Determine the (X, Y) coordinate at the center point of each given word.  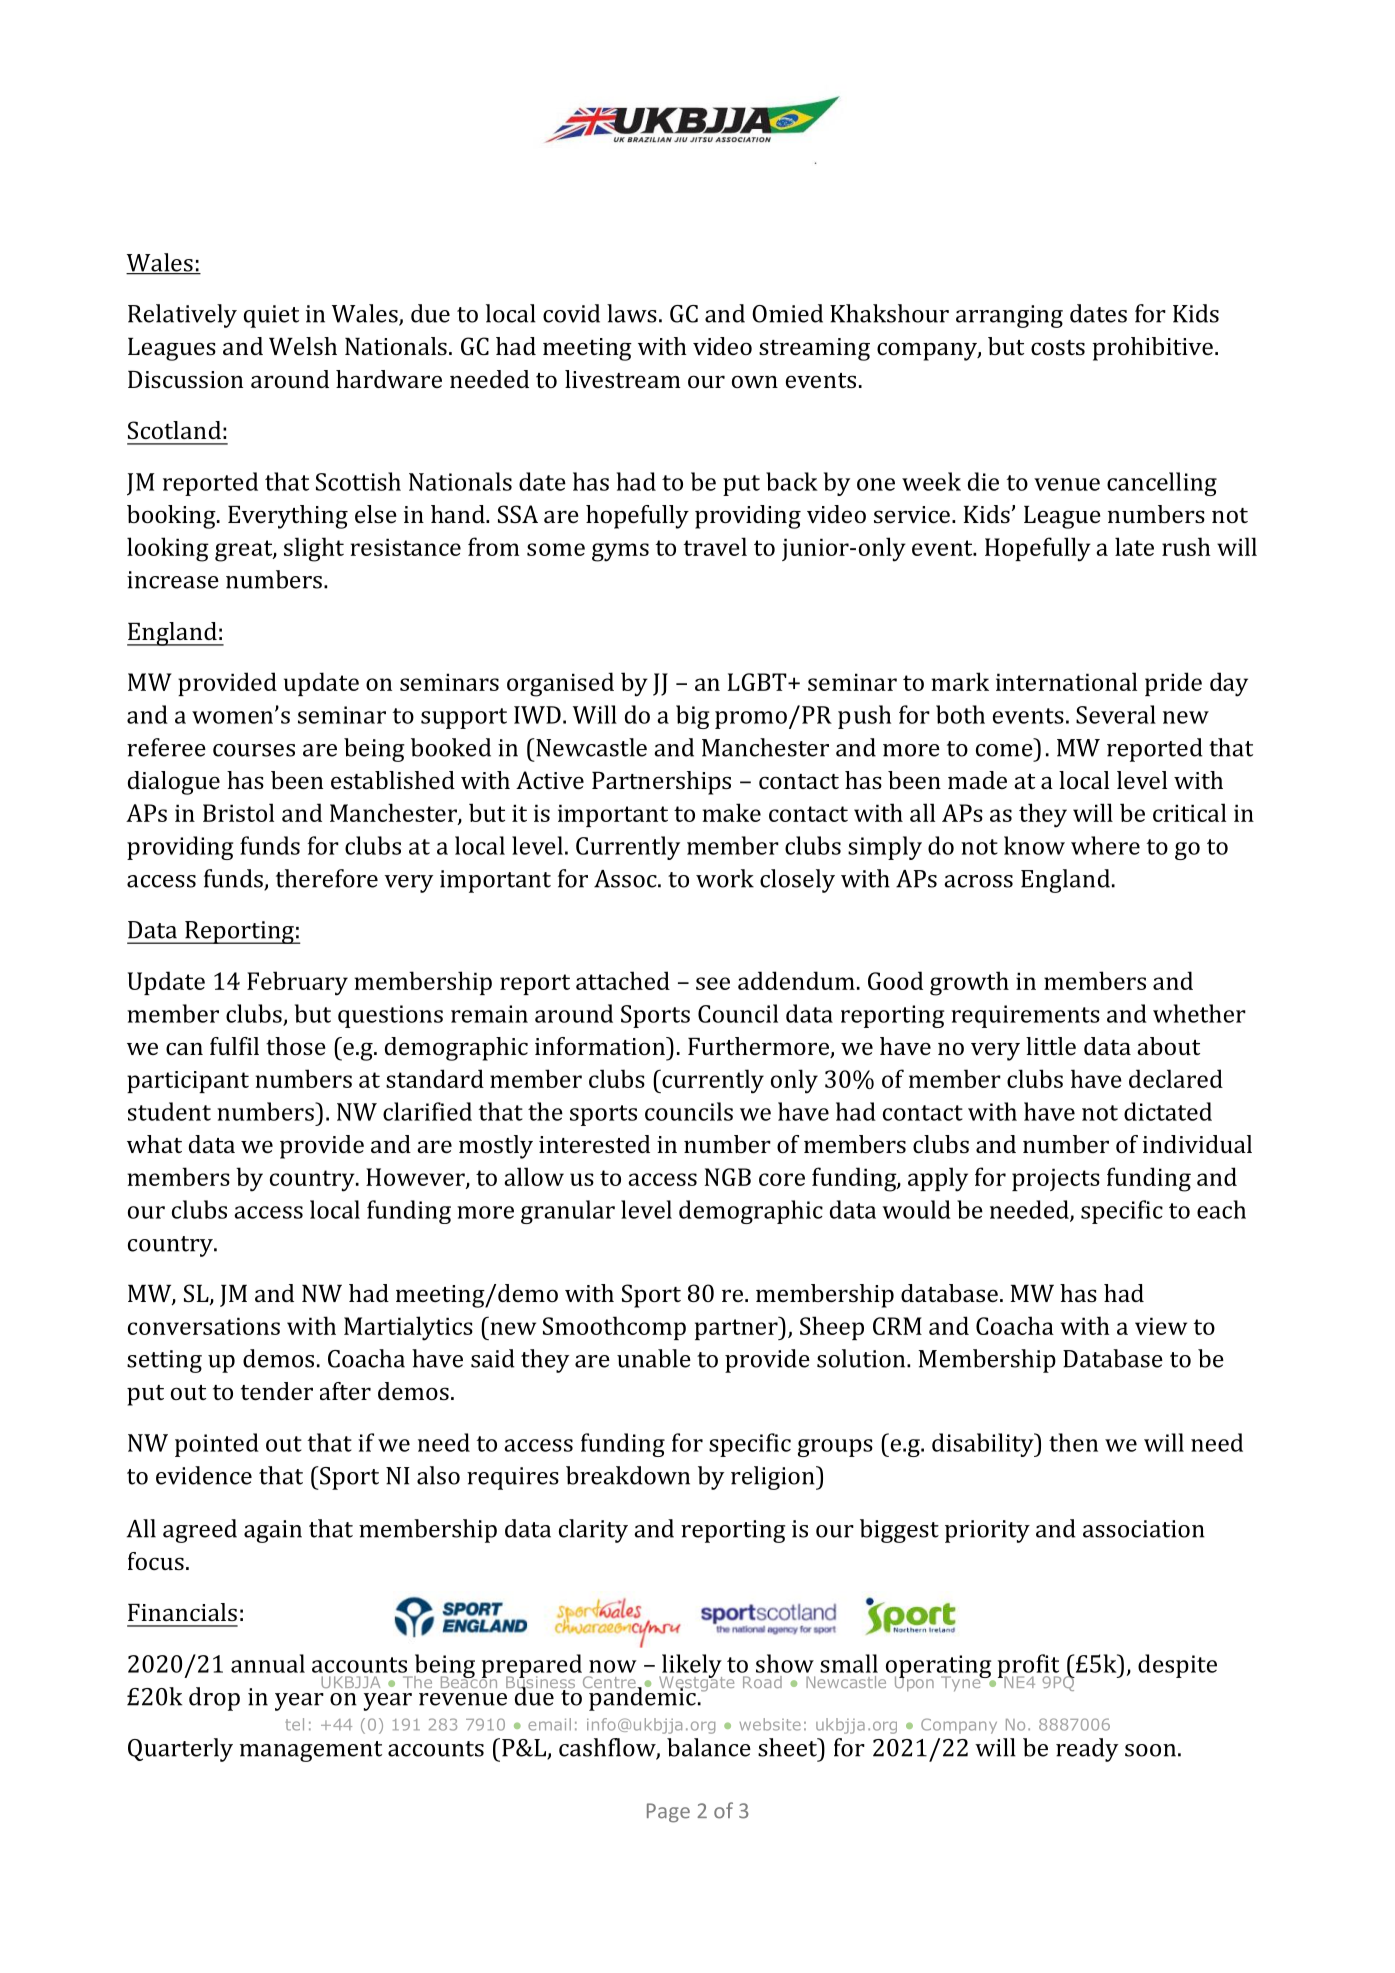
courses (254, 750)
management (311, 1751)
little (1051, 1046)
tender (277, 1391)
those (296, 1046)
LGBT (758, 682)
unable (654, 1358)
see (713, 983)
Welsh (303, 346)
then (1073, 1442)
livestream (622, 379)
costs (1058, 347)
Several (1116, 714)
